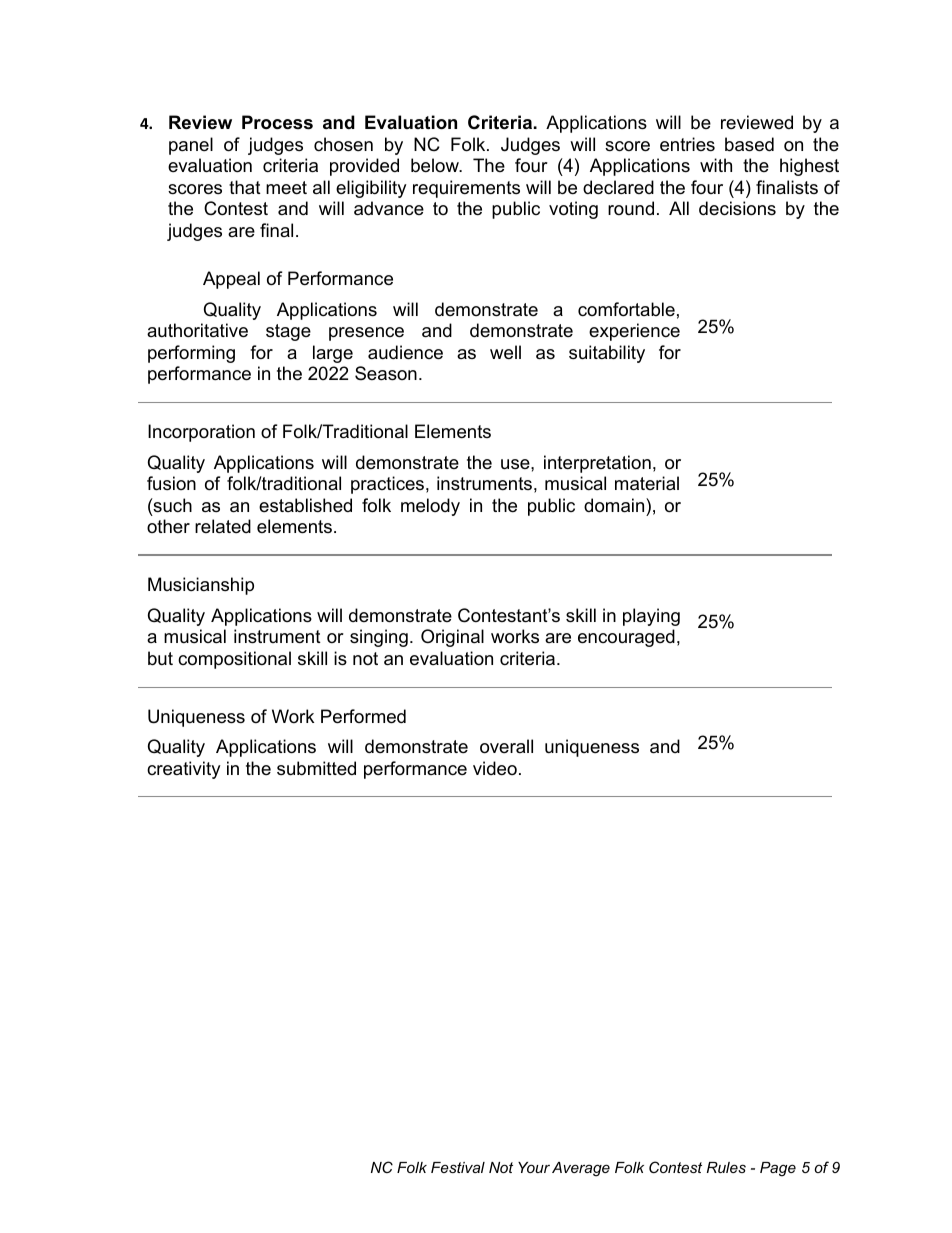  I want to click on experience, so click(634, 332).
